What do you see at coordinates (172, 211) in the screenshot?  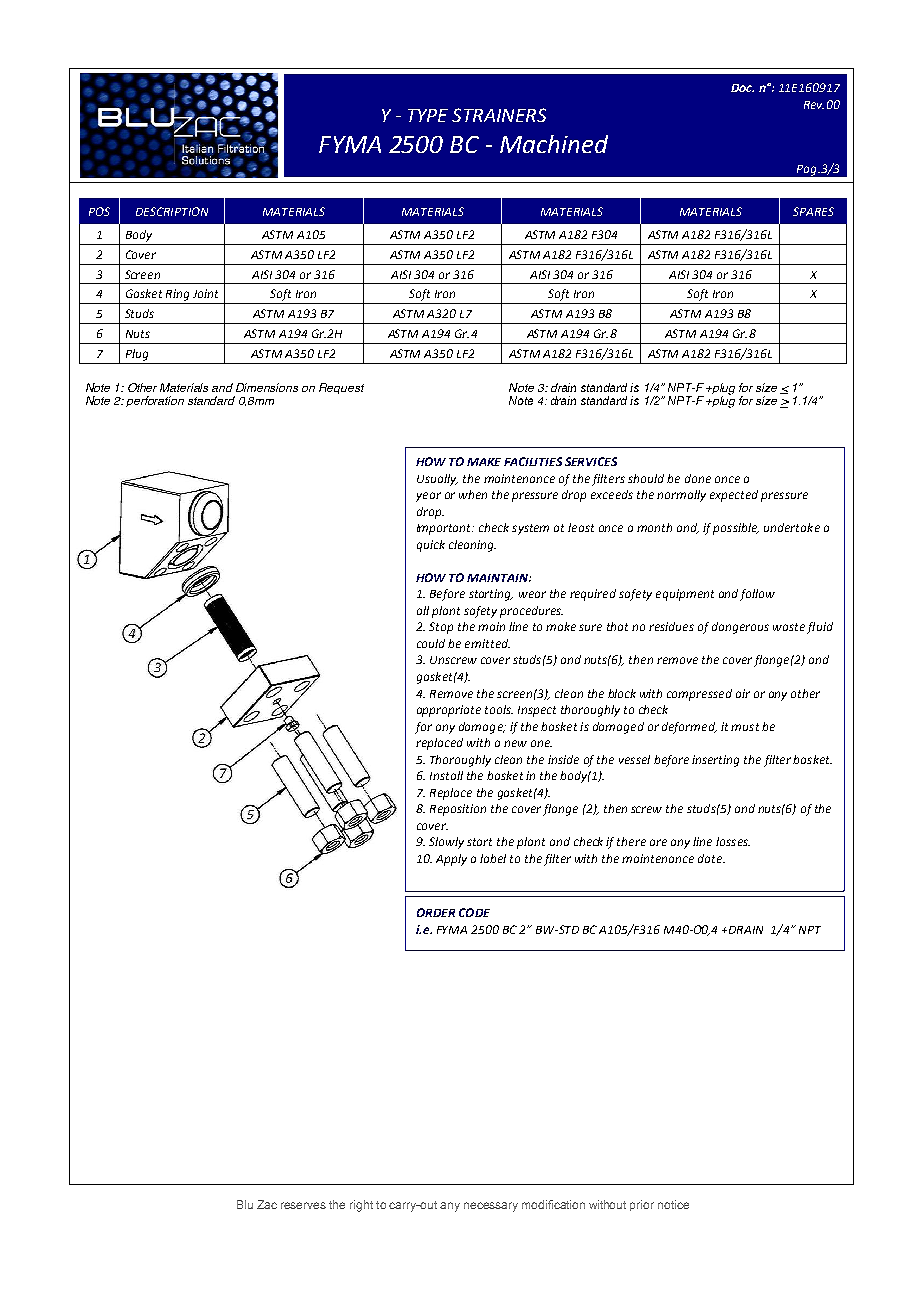 I see `DESCRIPTION` at bounding box center [172, 211].
